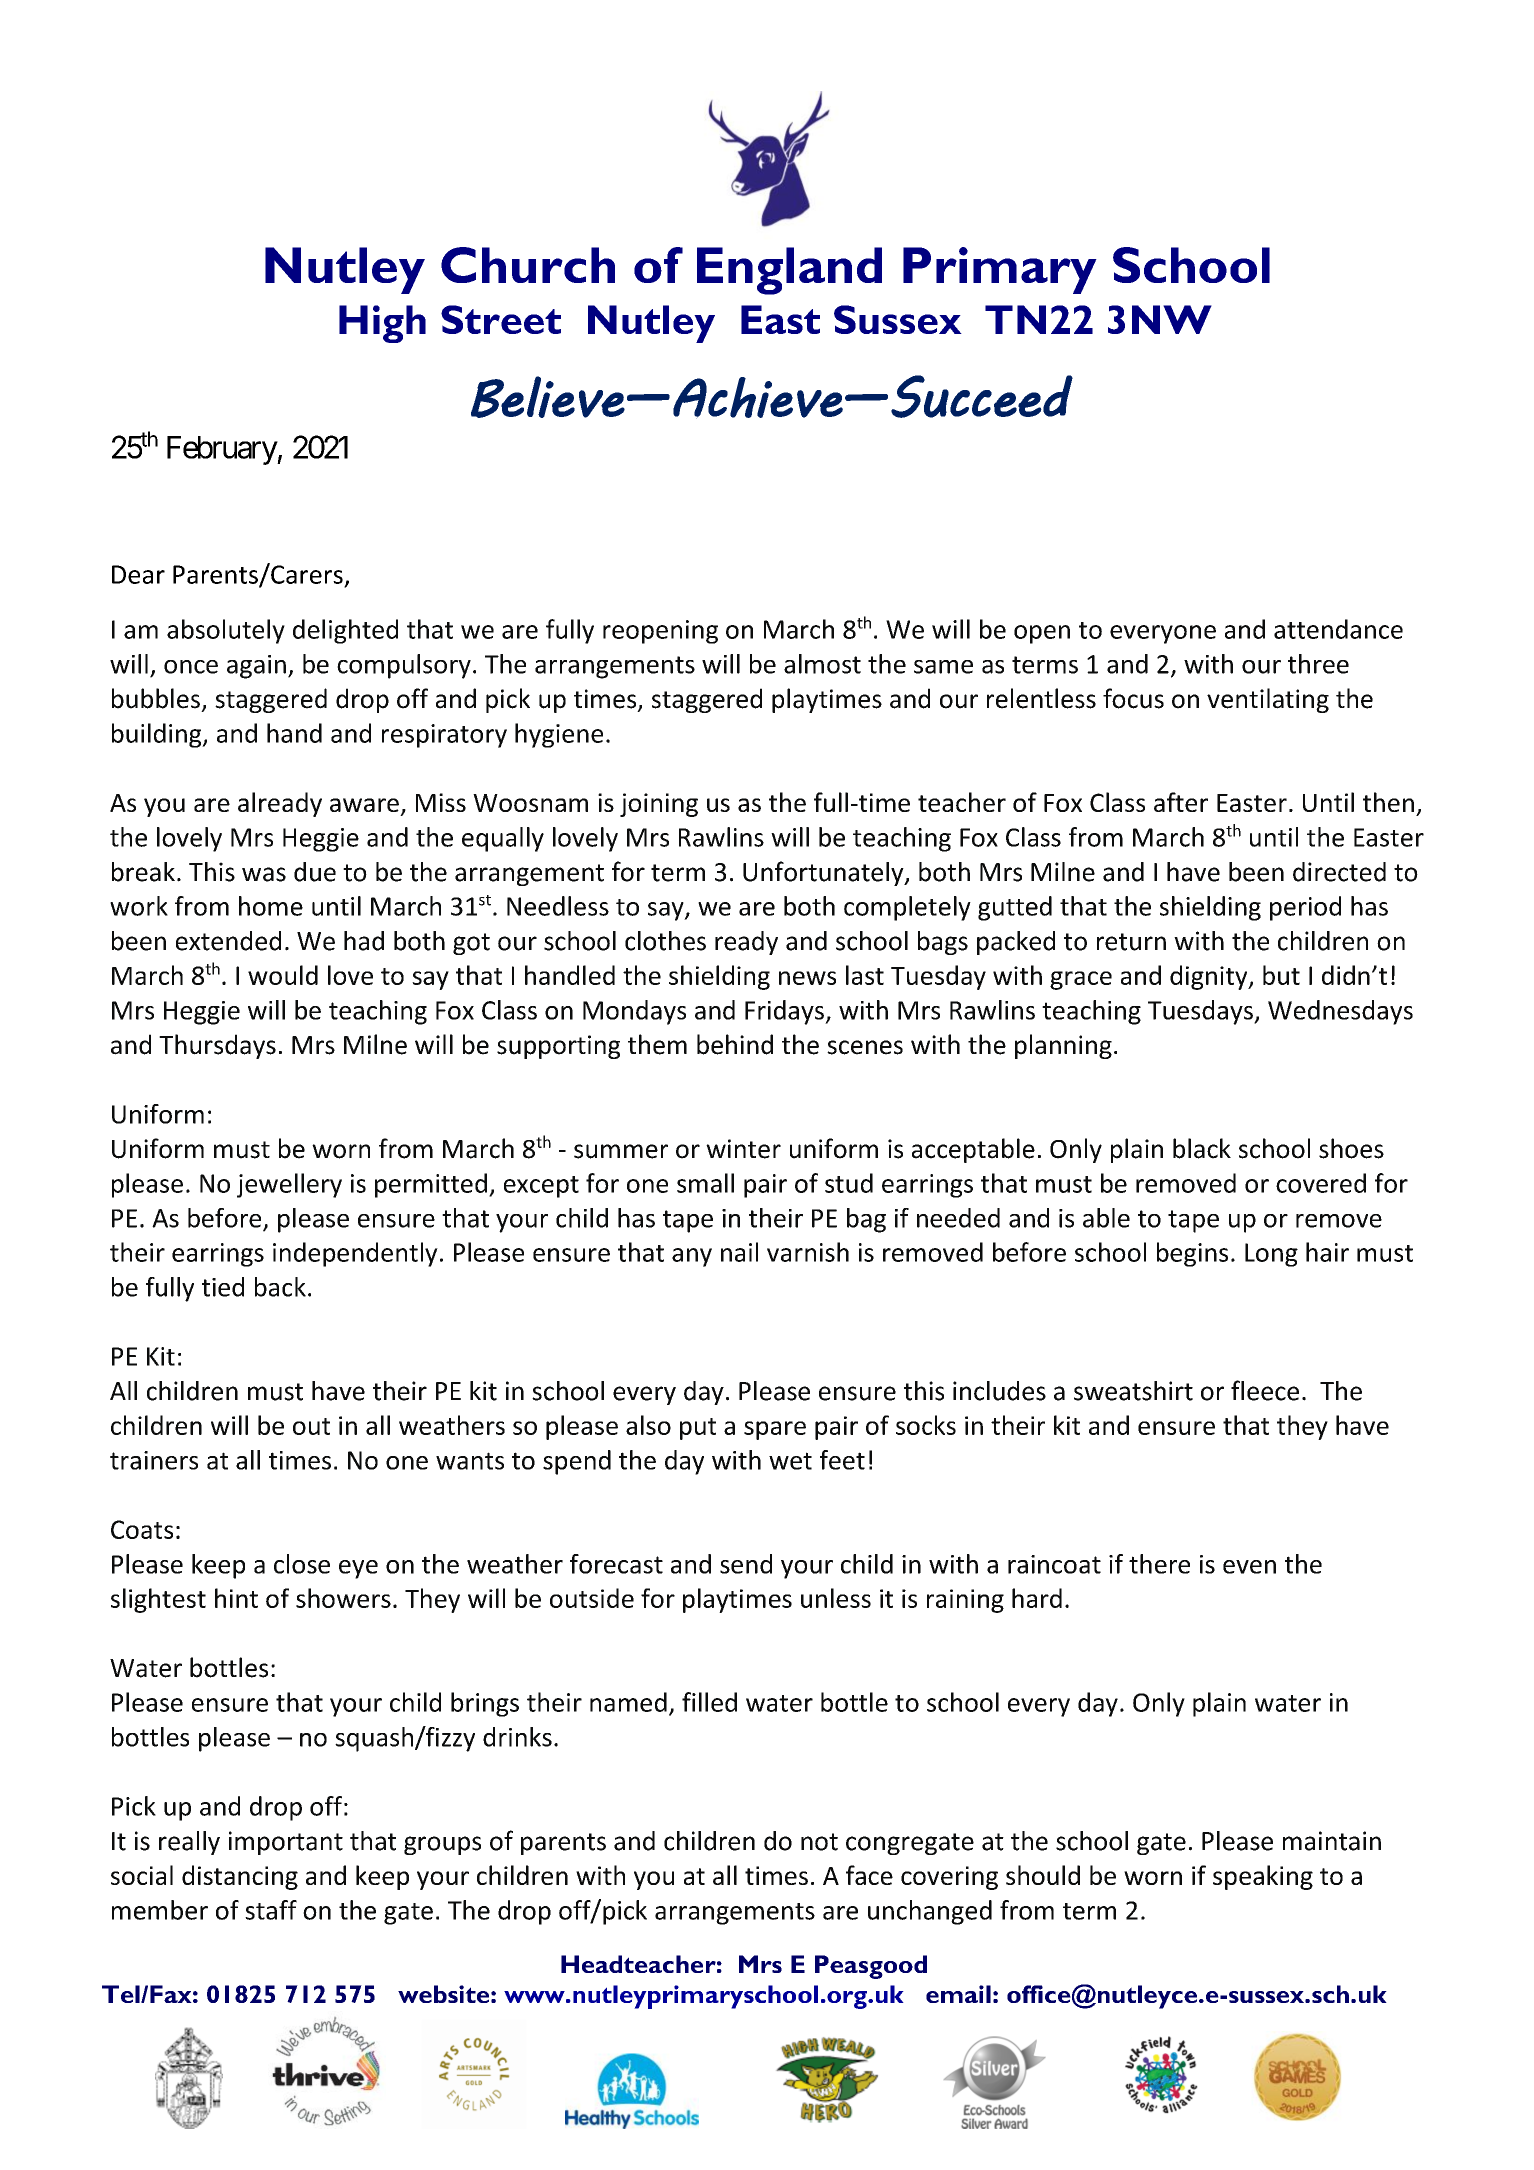  I want to click on face, so click(869, 1875).
